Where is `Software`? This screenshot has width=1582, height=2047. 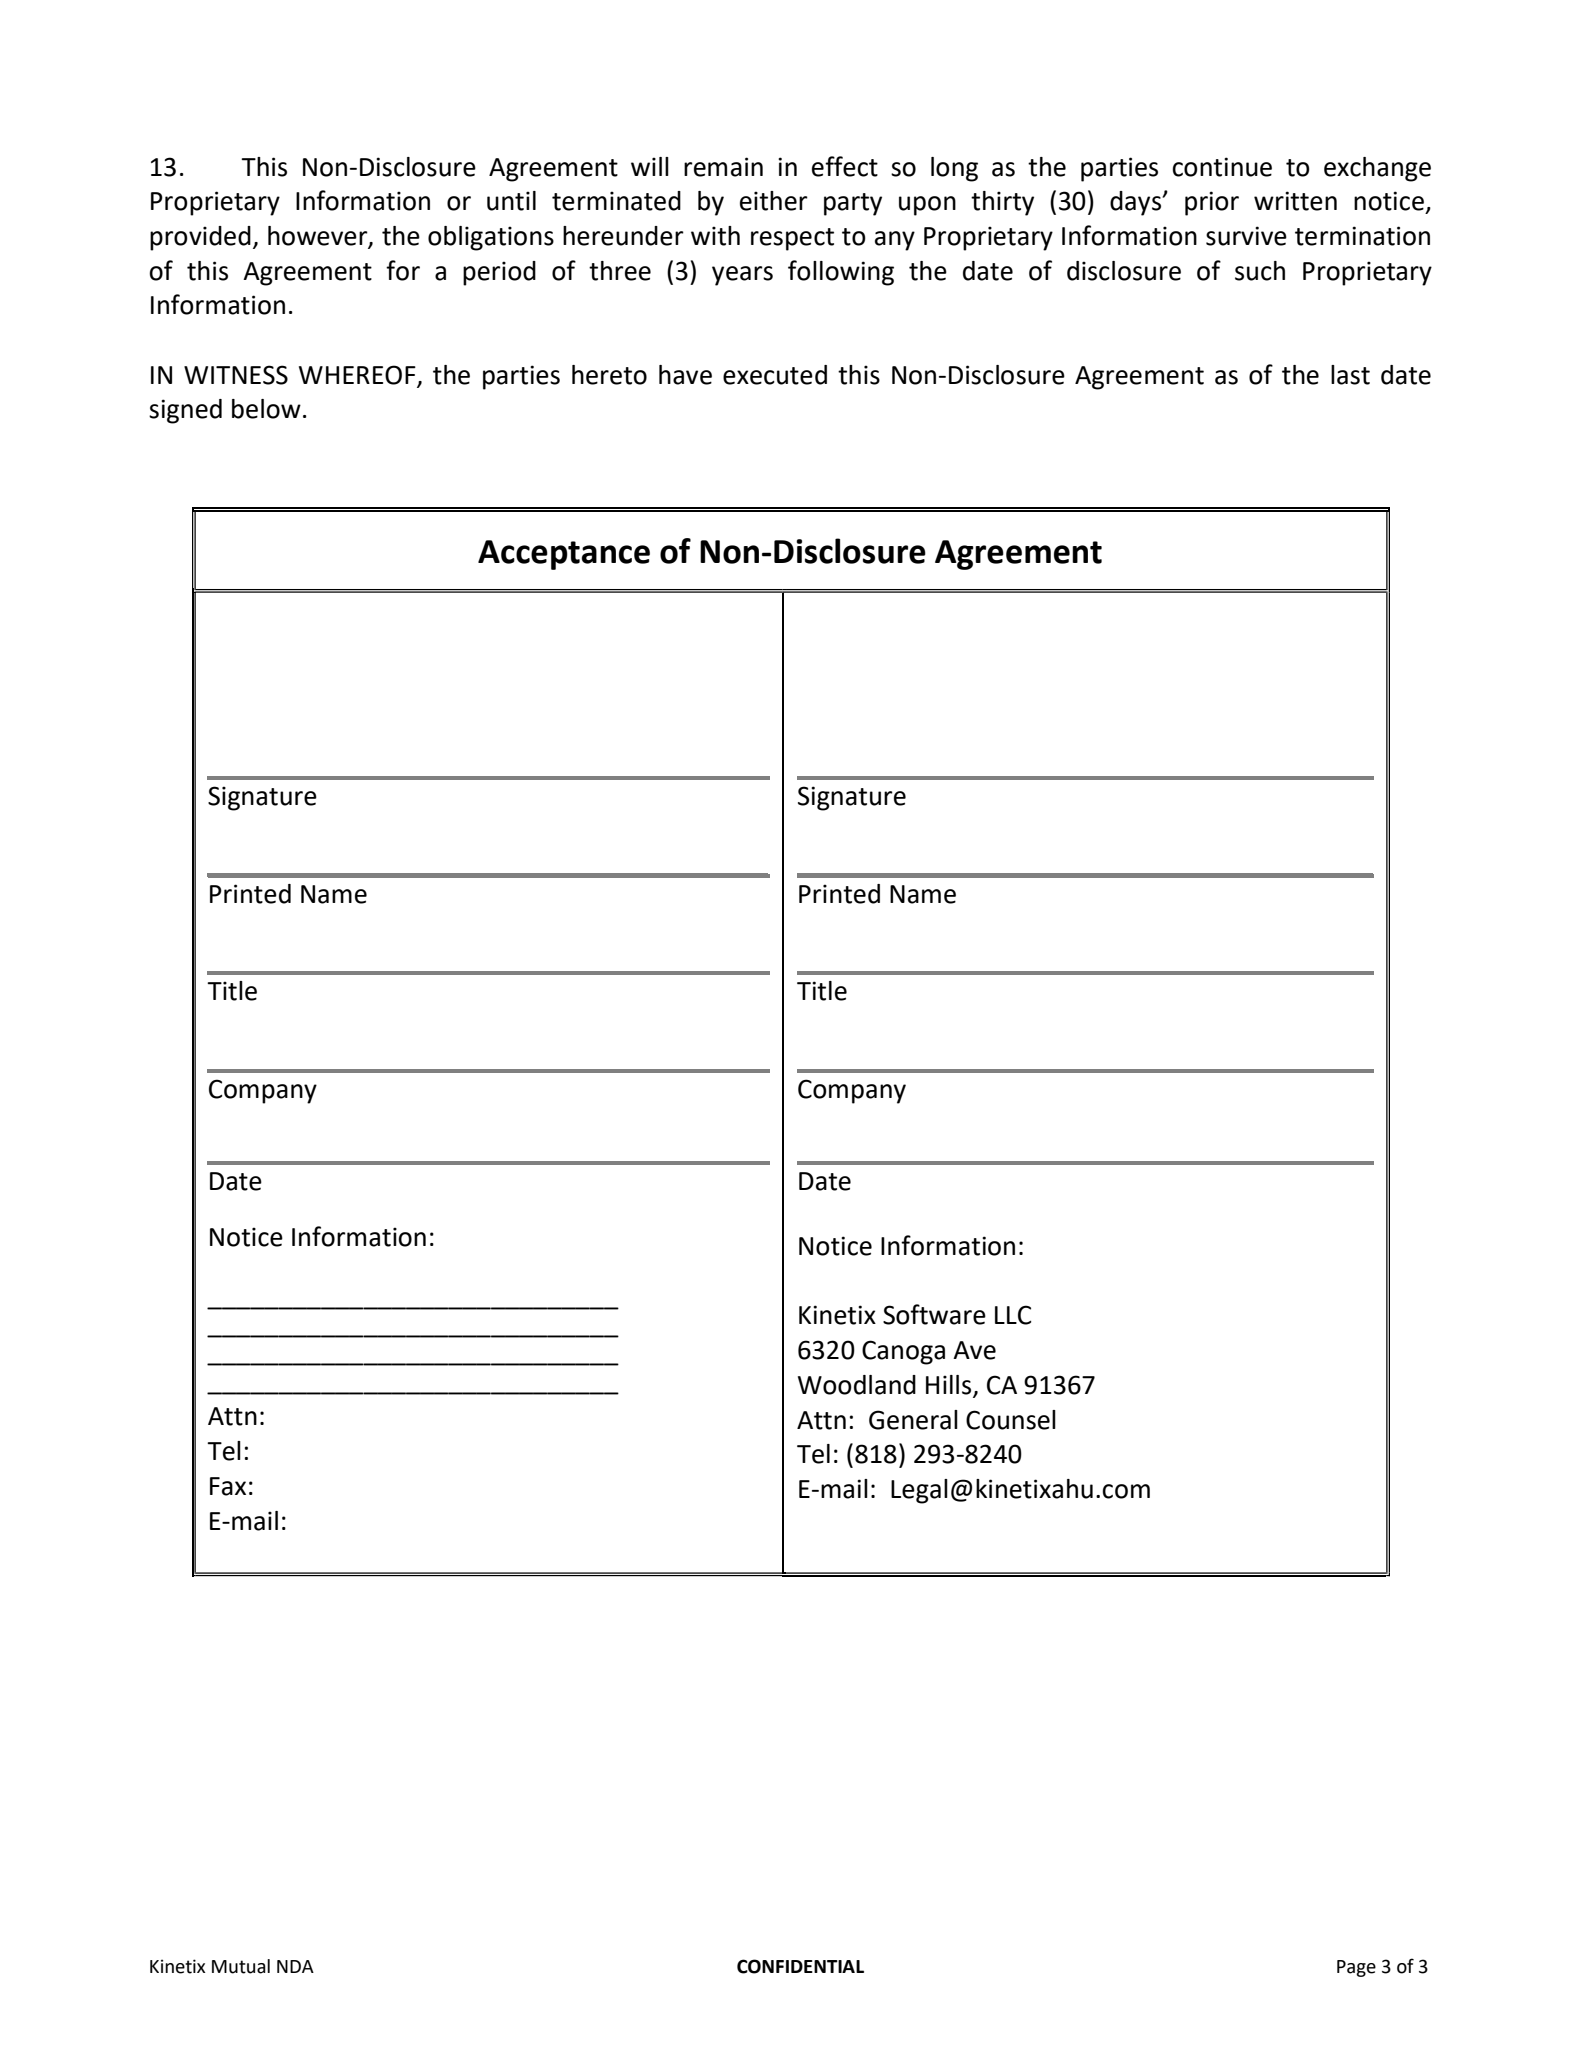
Software is located at coordinates (934, 1314).
